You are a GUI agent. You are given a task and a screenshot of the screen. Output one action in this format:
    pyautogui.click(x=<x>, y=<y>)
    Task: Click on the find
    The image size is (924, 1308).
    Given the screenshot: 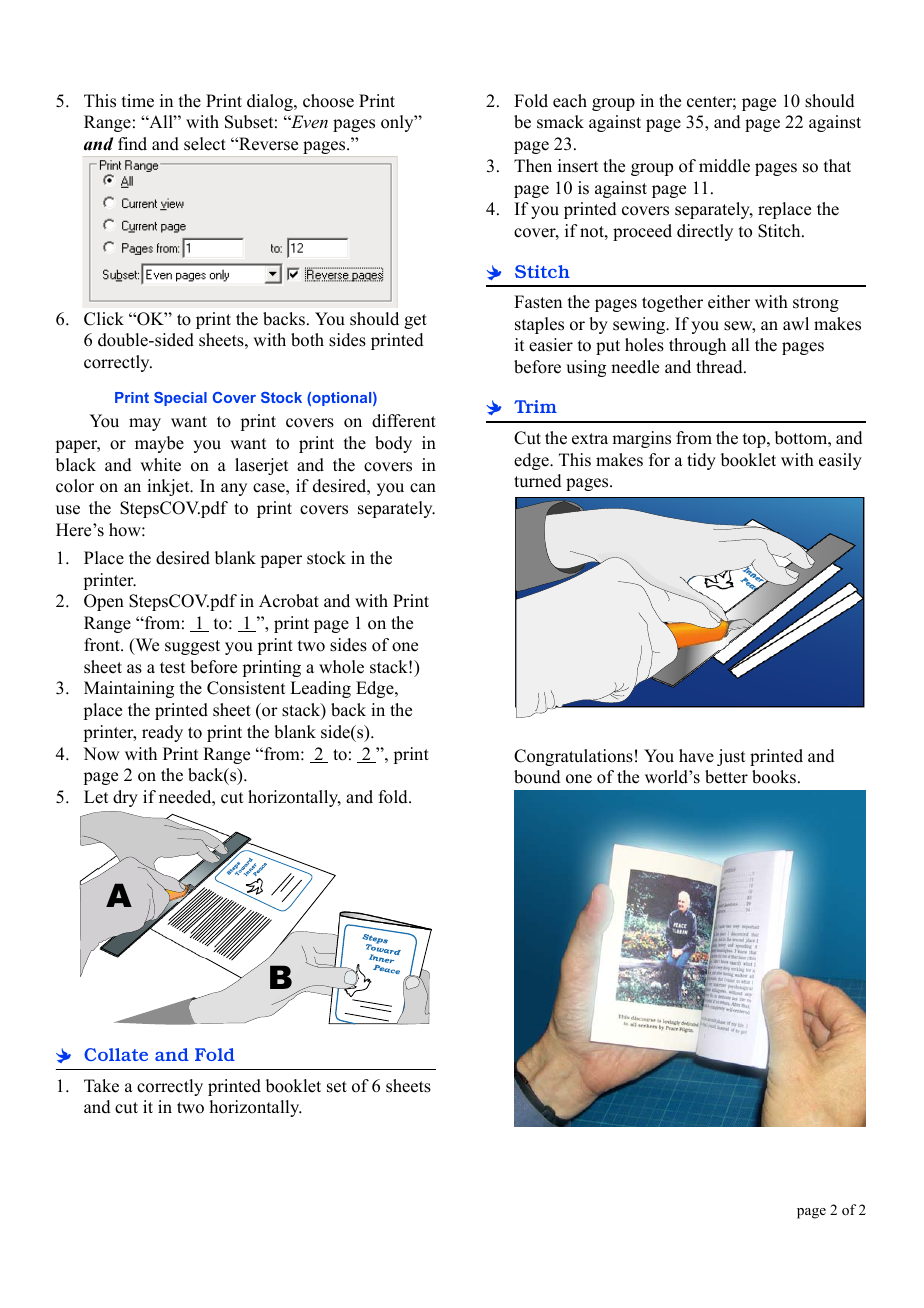 What is the action you would take?
    pyautogui.click(x=132, y=144)
